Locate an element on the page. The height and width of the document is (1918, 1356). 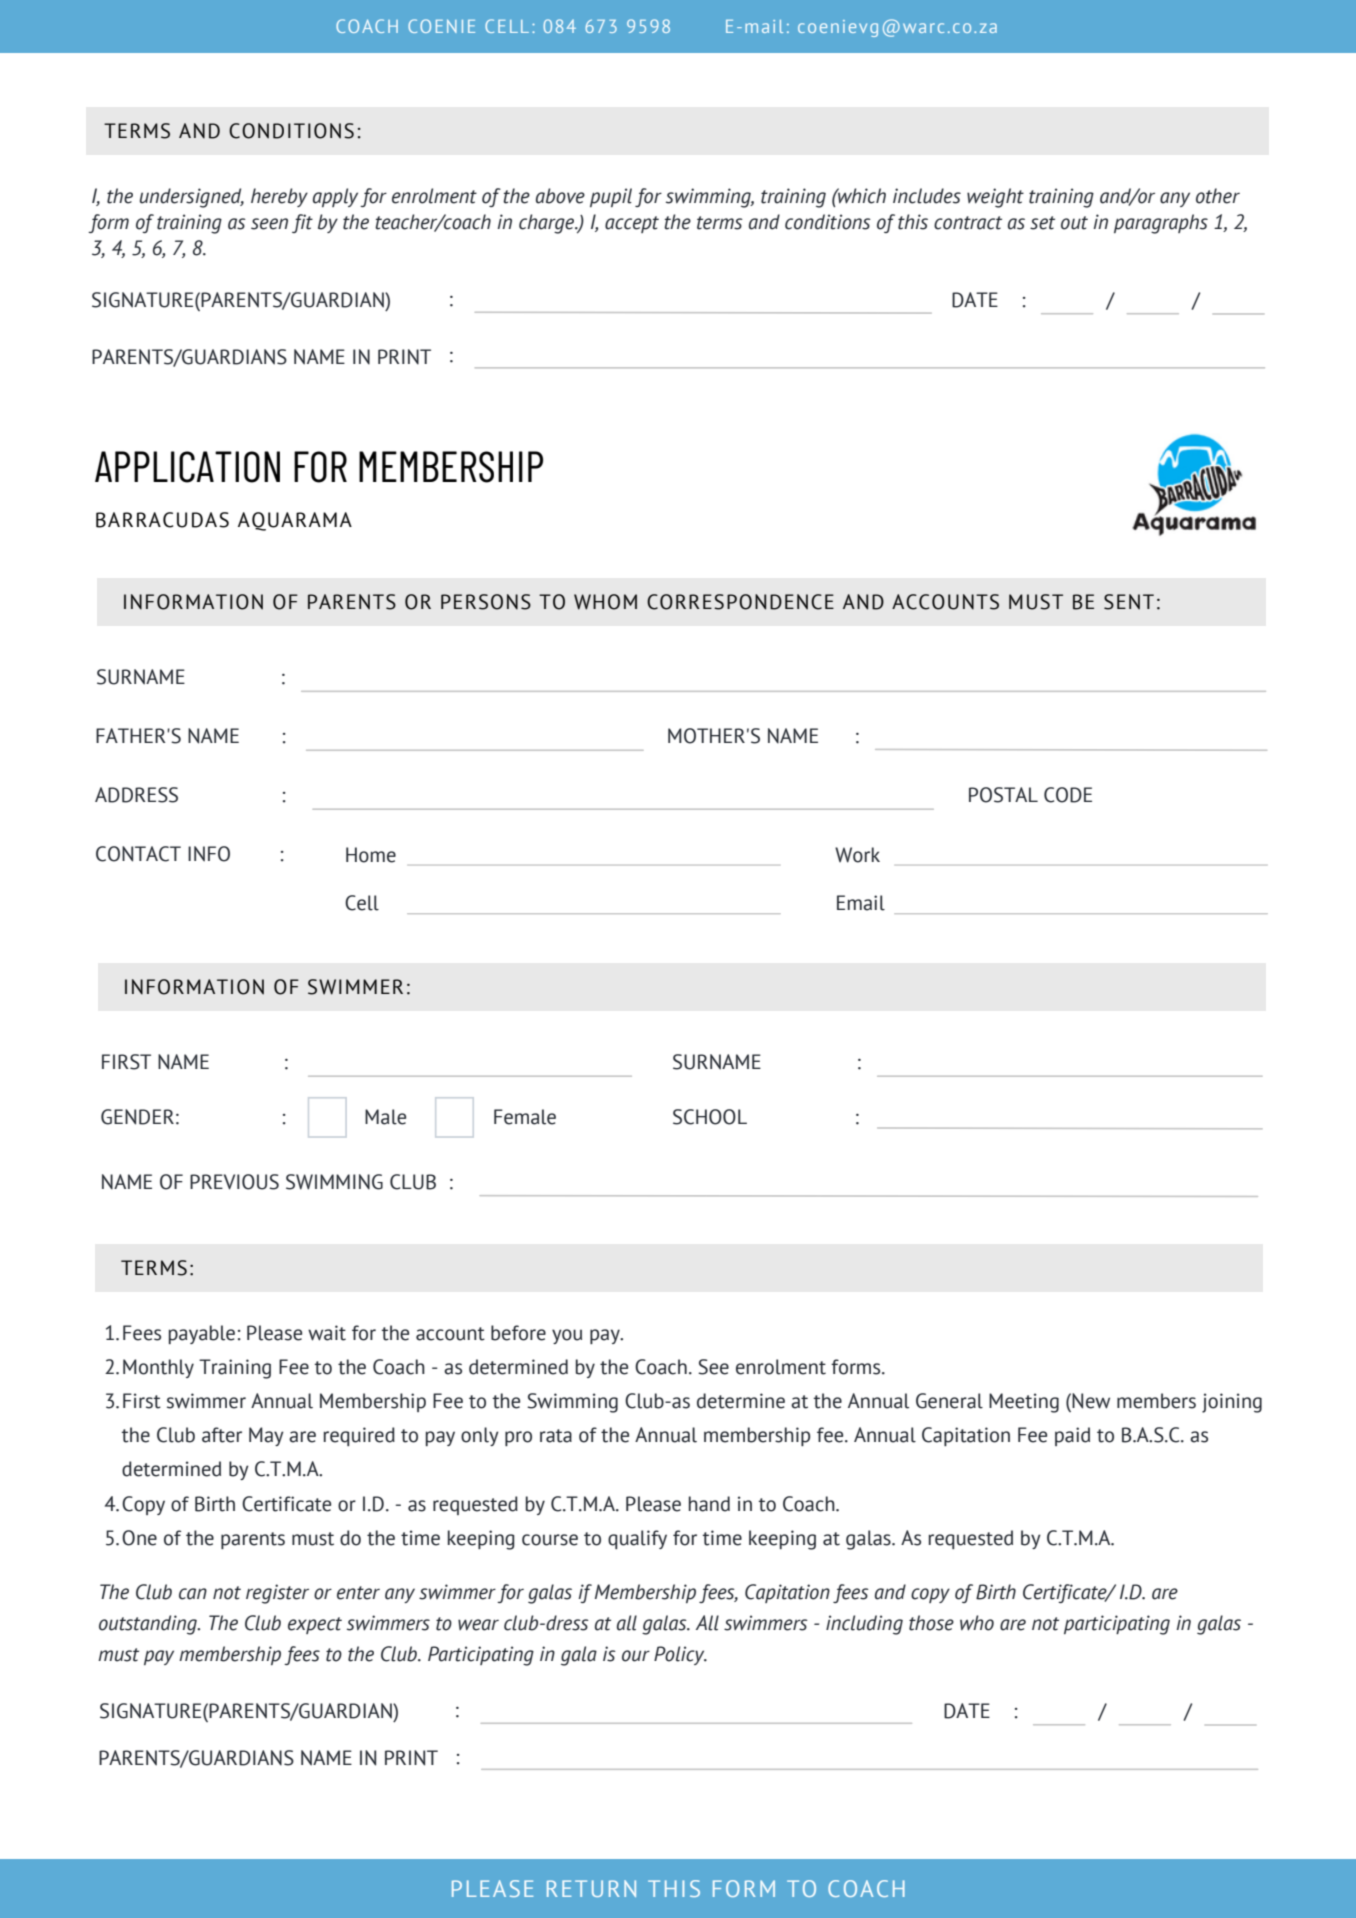
seen is located at coordinates (269, 224).
